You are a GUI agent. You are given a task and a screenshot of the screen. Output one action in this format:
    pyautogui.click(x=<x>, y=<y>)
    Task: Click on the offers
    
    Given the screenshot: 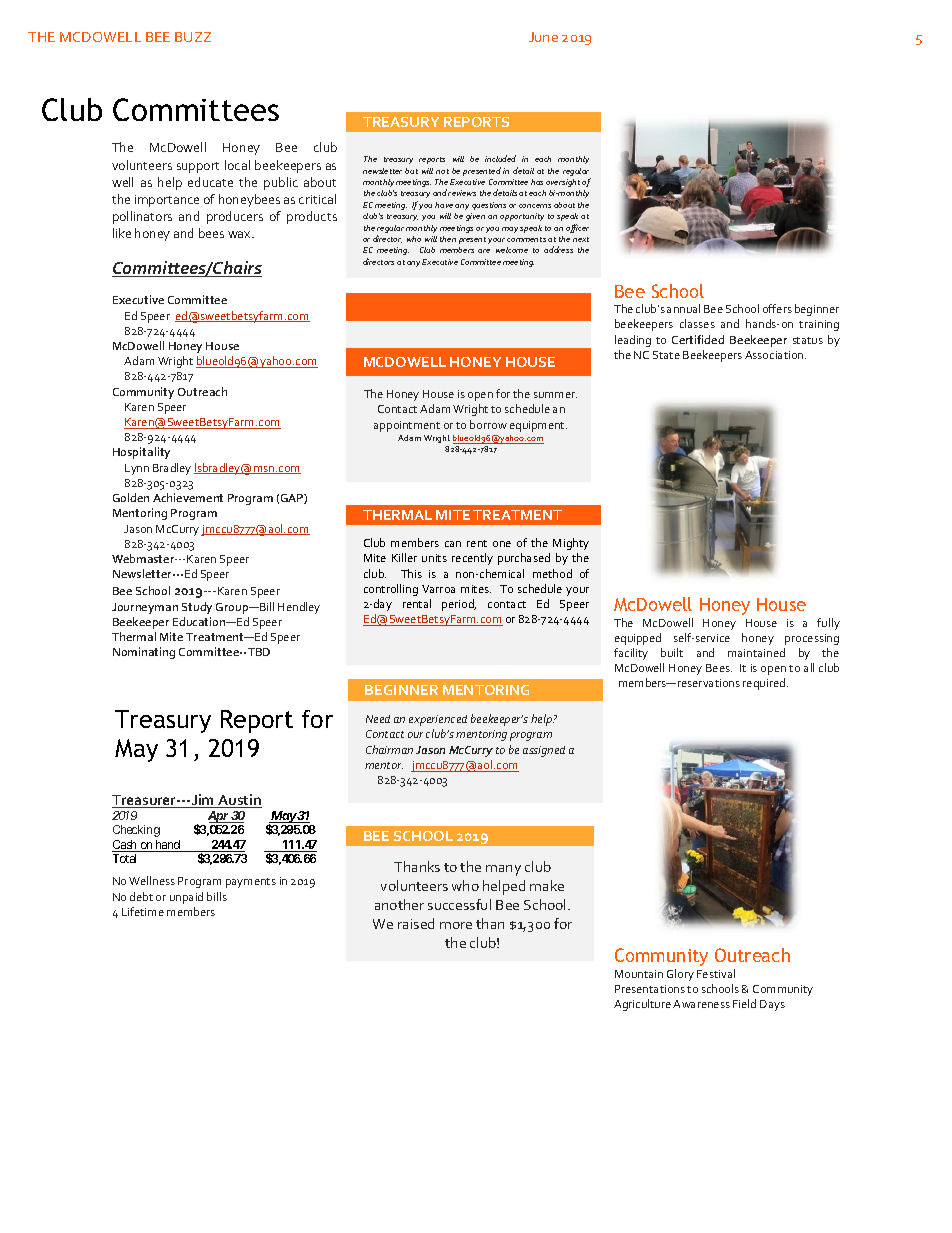 What is the action you would take?
    pyautogui.click(x=777, y=308)
